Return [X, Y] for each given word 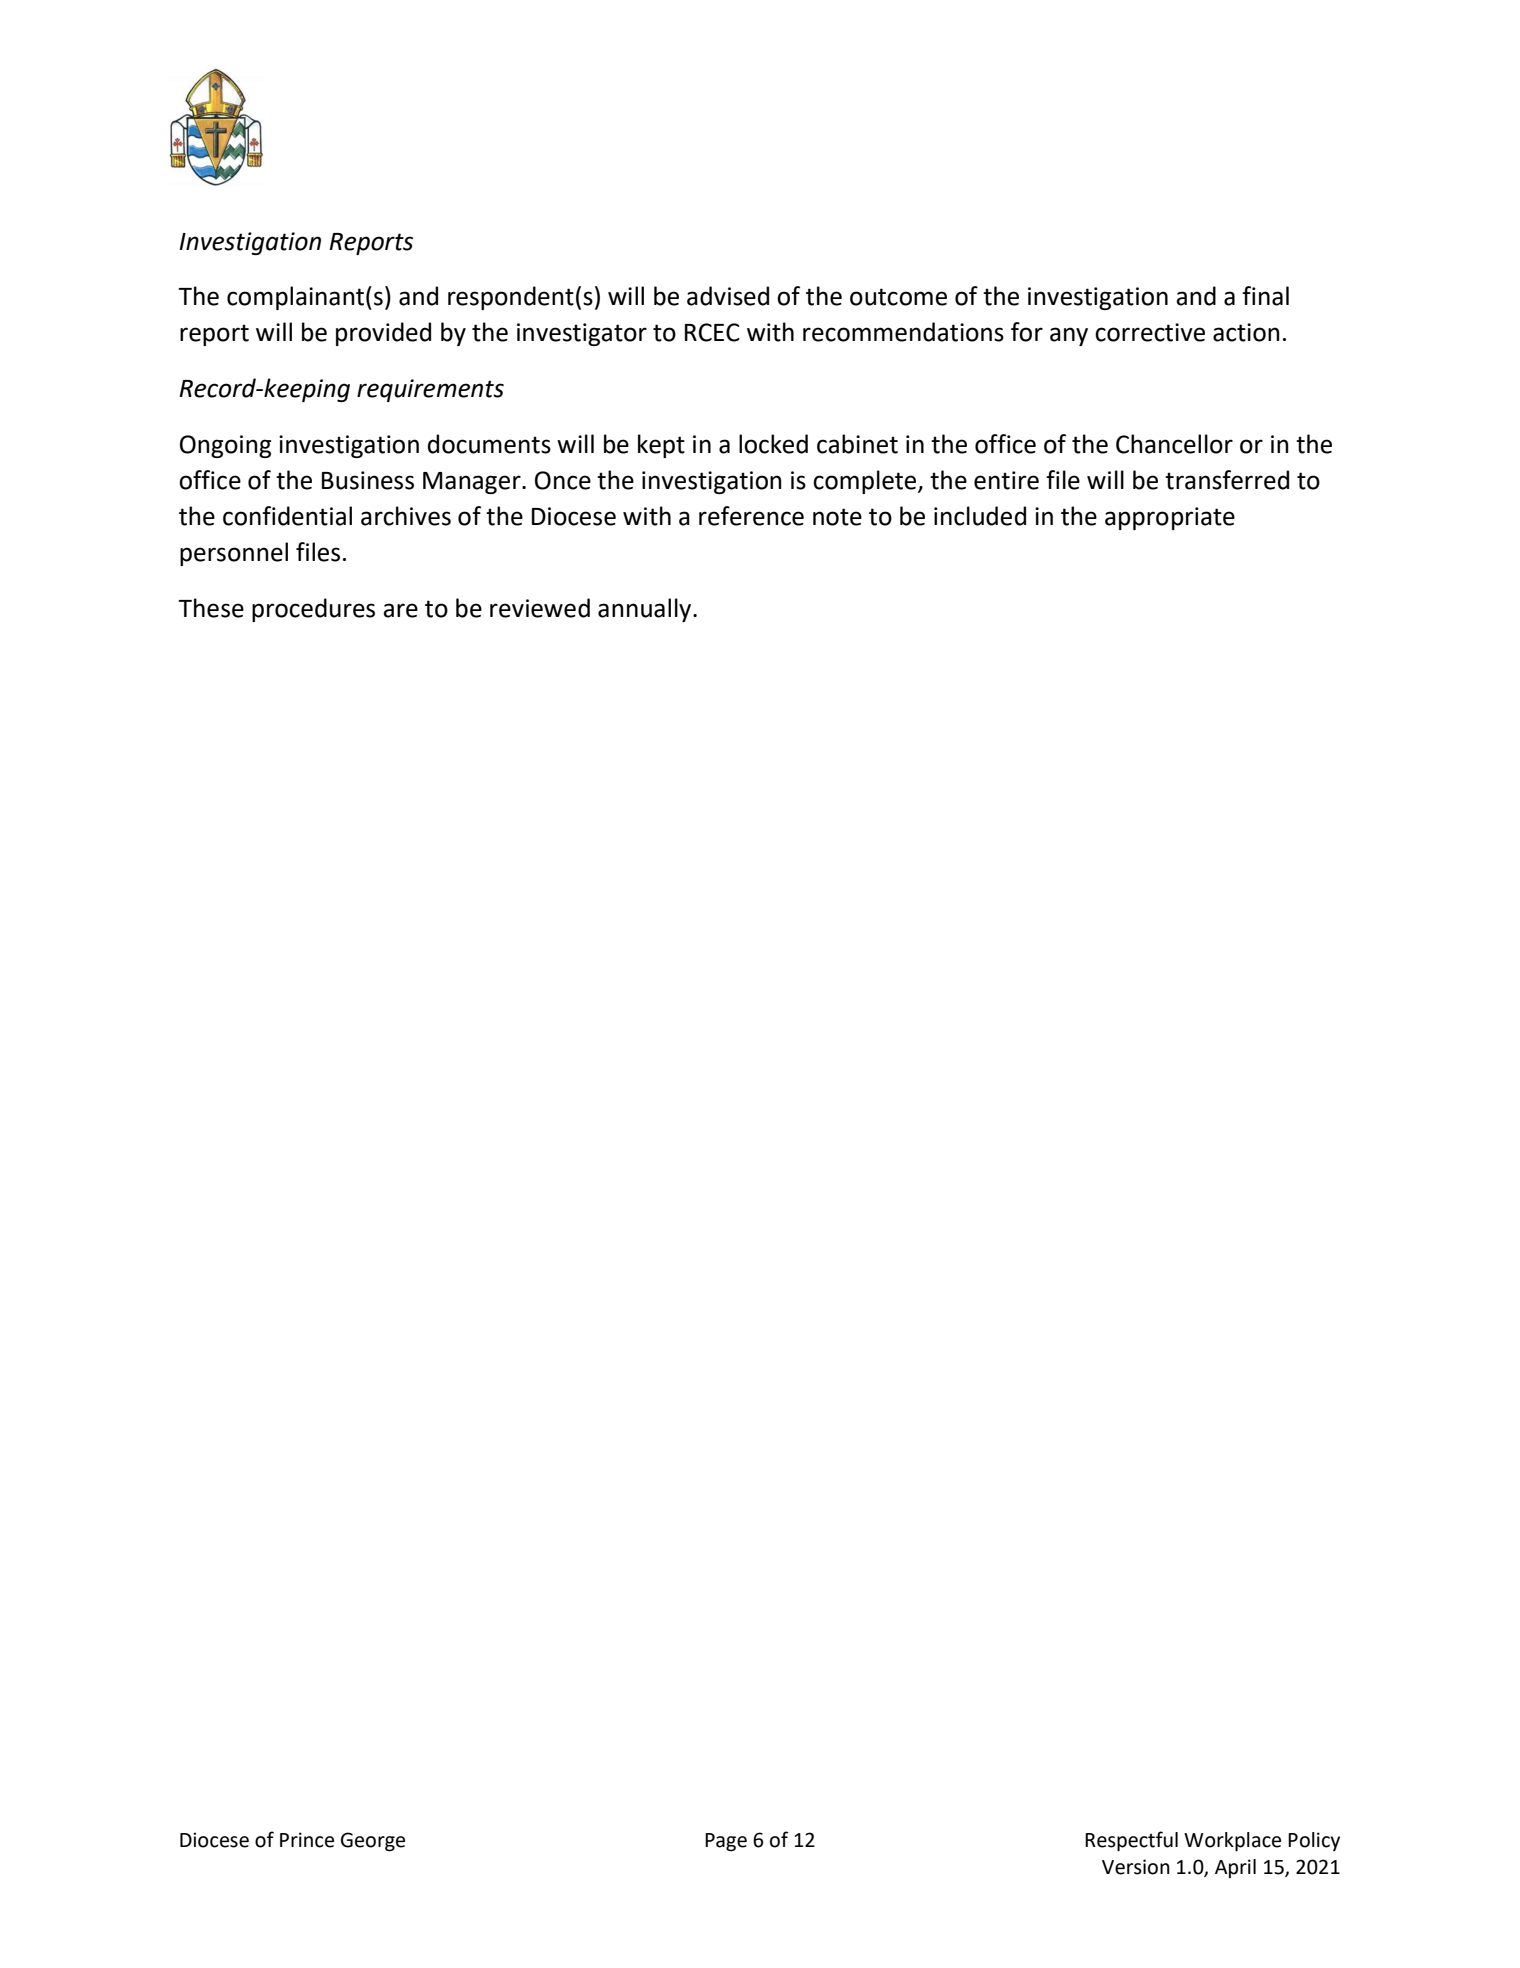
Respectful [1131, 1841]
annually [646, 610]
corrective [1150, 332]
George [373, 1842]
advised [728, 296]
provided [383, 334]
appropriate [1170, 518]
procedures [313, 610]
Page [726, 1842]
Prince [307, 1840]
